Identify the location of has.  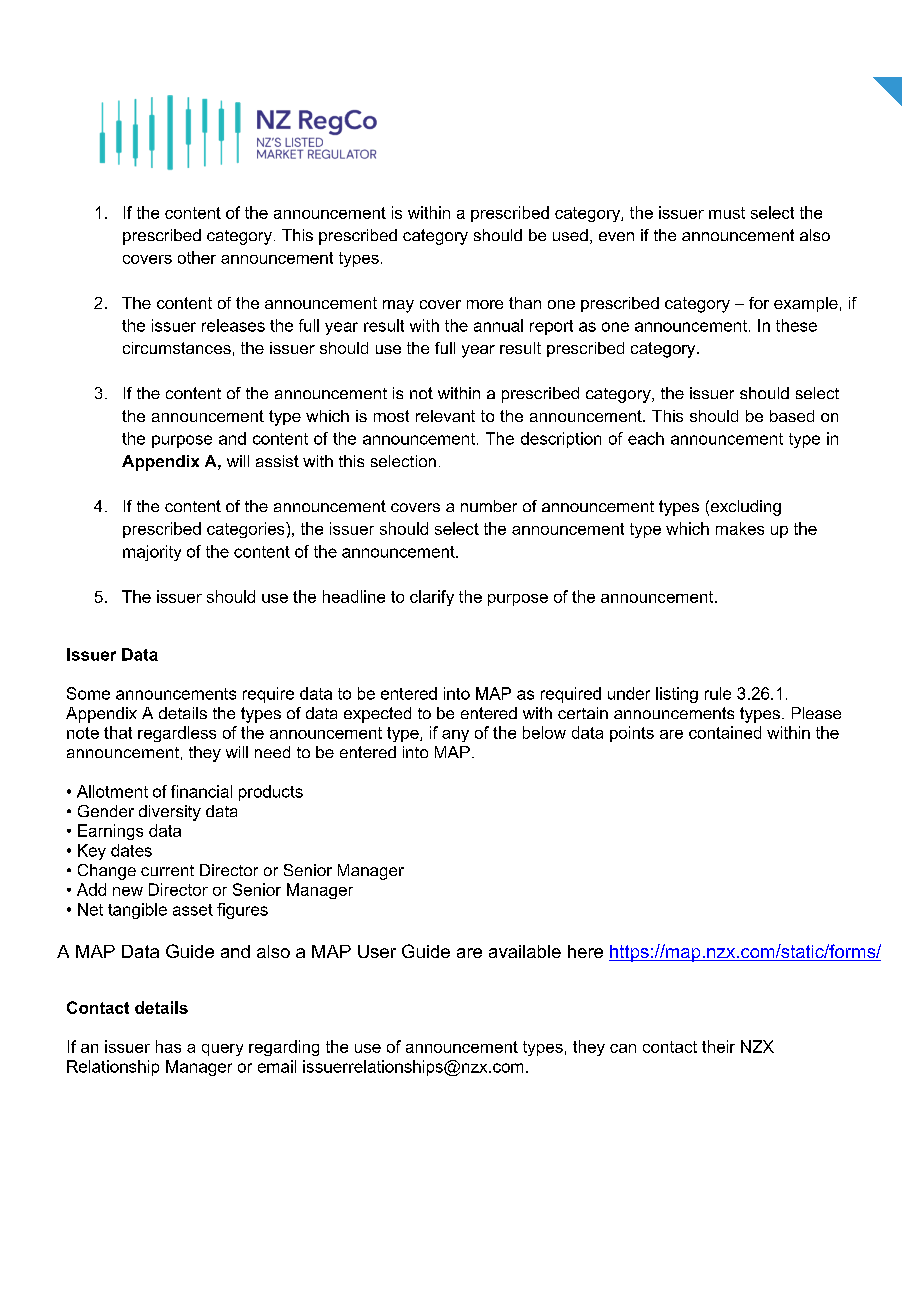
(168, 1046).
